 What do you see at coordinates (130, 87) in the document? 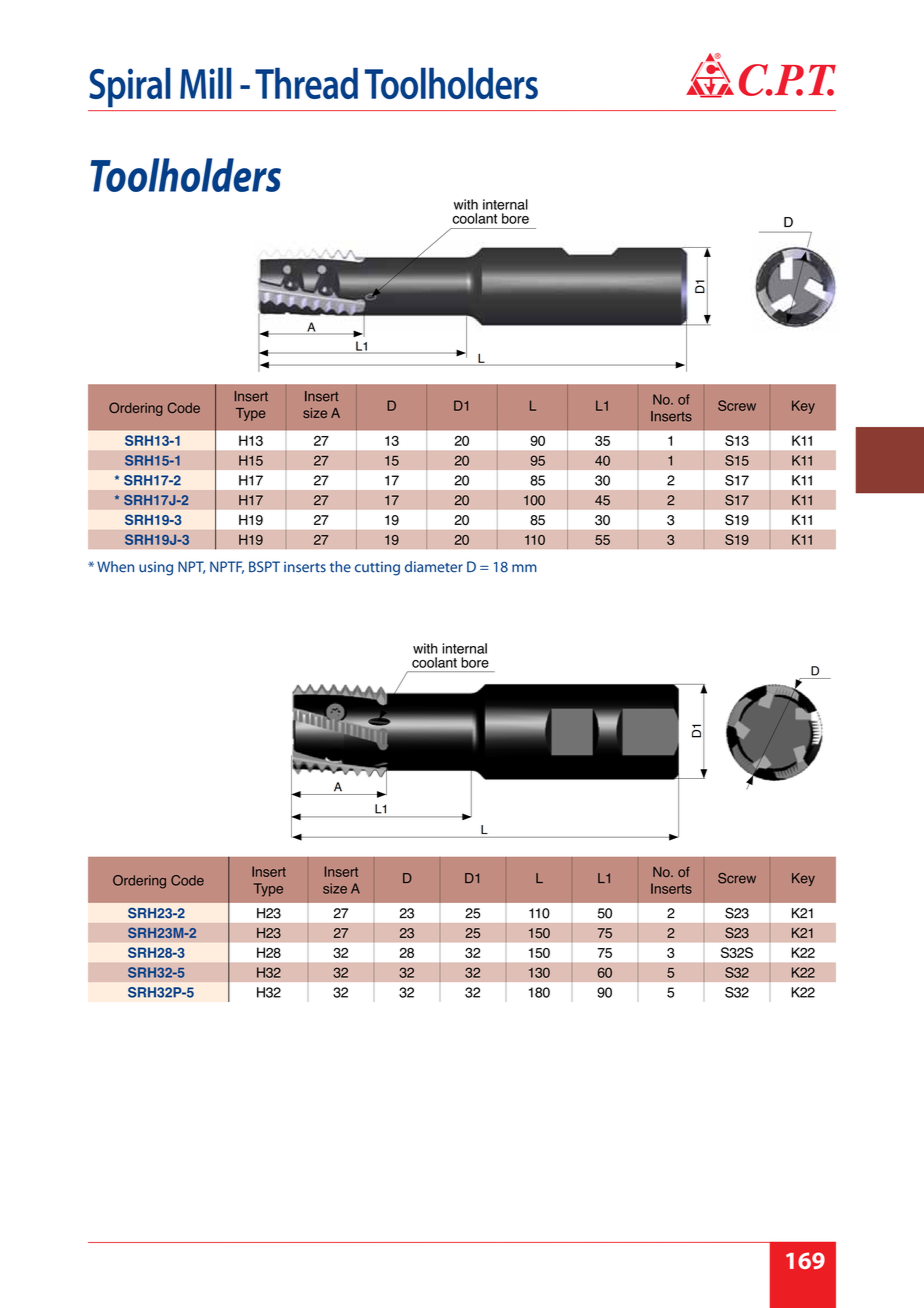
I see `Spiral` at bounding box center [130, 87].
